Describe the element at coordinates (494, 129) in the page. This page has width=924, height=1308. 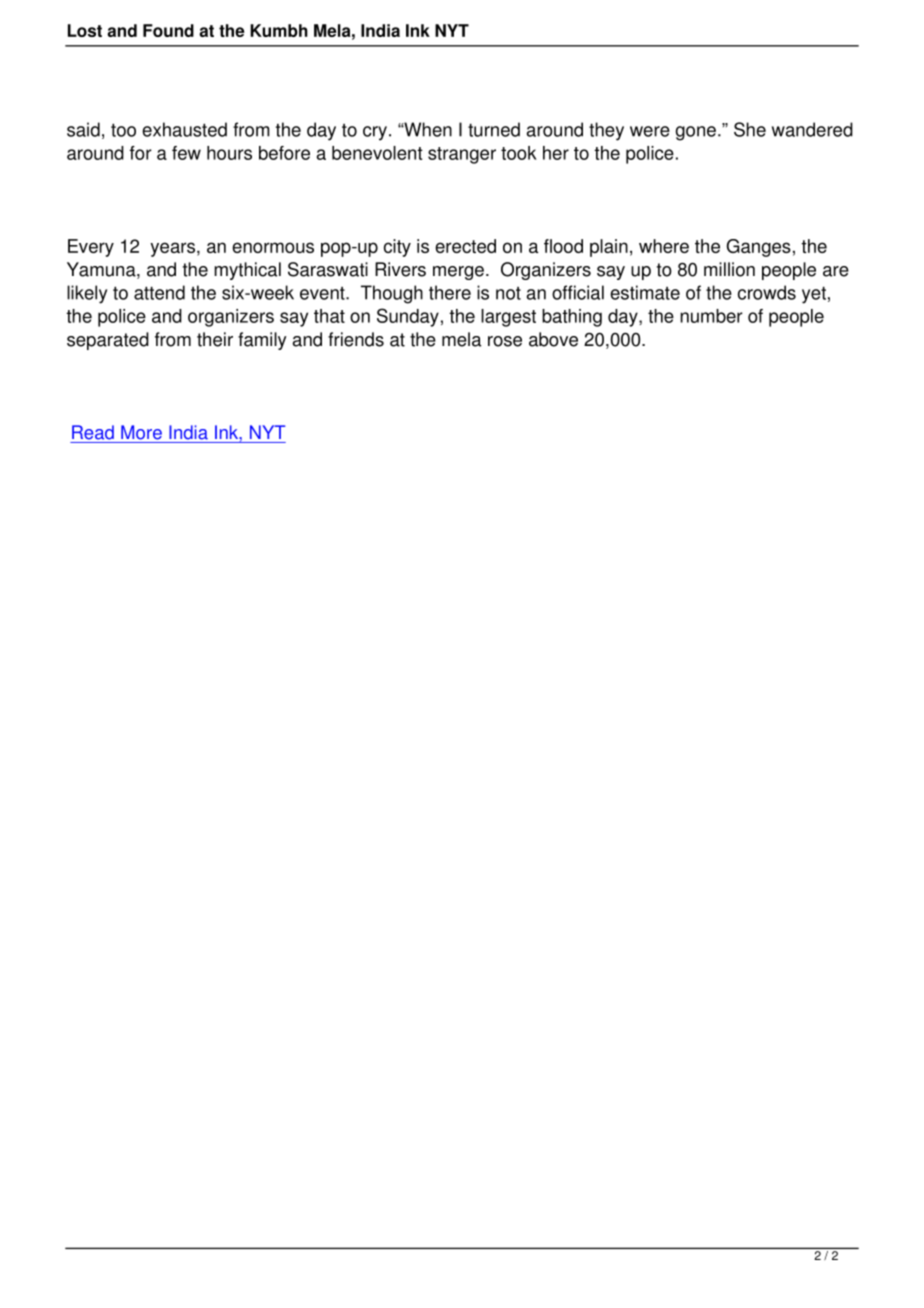
I see `turned` at that location.
